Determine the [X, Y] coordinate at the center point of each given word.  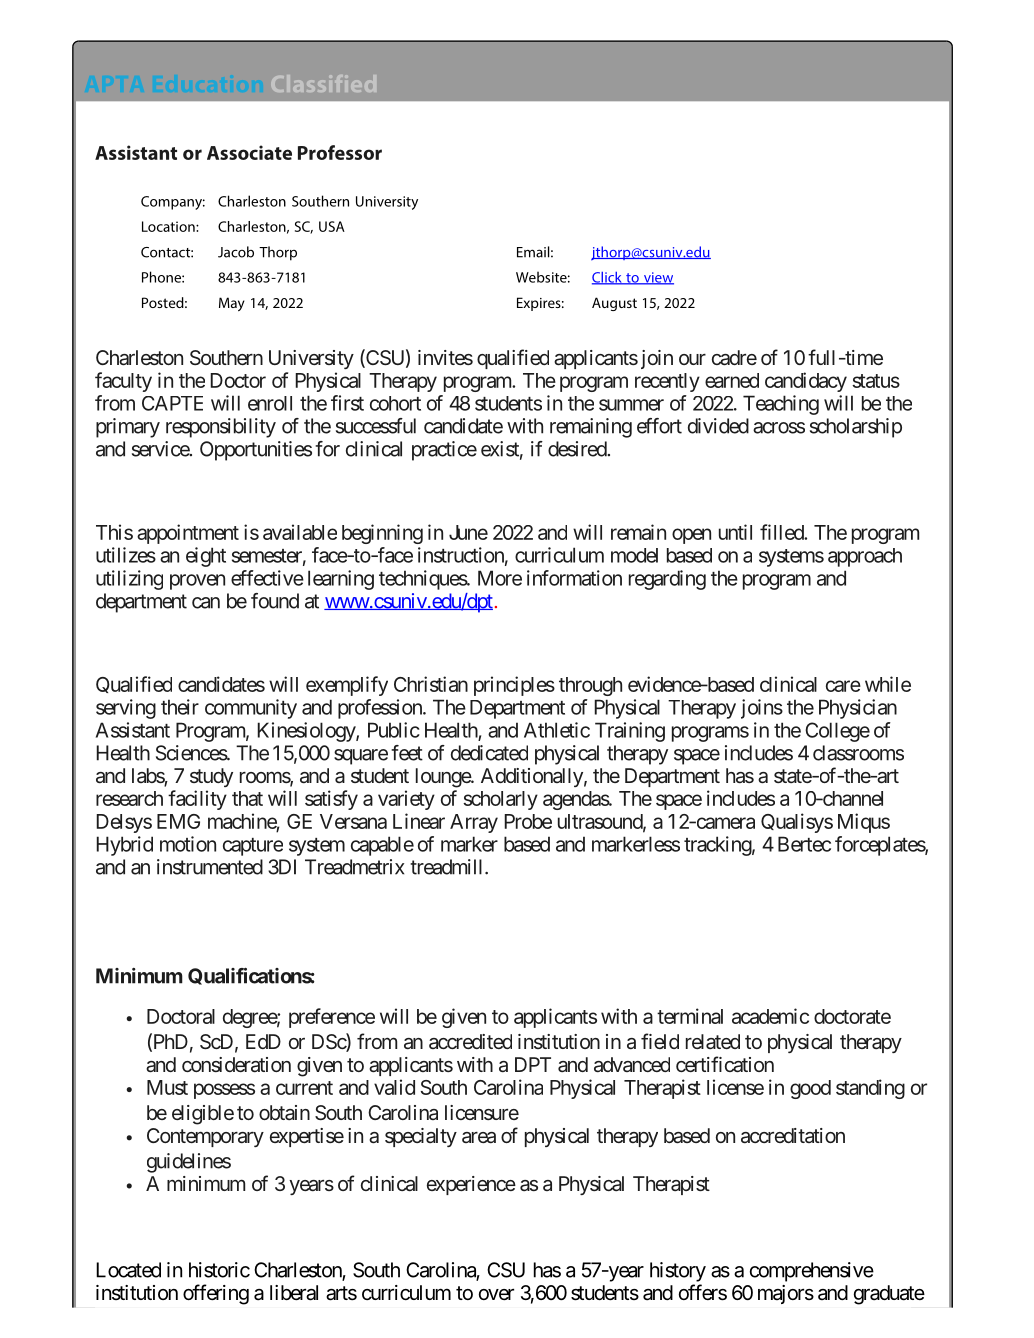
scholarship [856, 428]
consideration [236, 1064]
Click [608, 278]
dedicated [489, 753]
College [837, 732]
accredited [470, 1041]
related [713, 1041]
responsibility [221, 428]
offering [216, 1294]
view [657, 278]
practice [444, 451]
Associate [249, 152]
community [251, 709]
